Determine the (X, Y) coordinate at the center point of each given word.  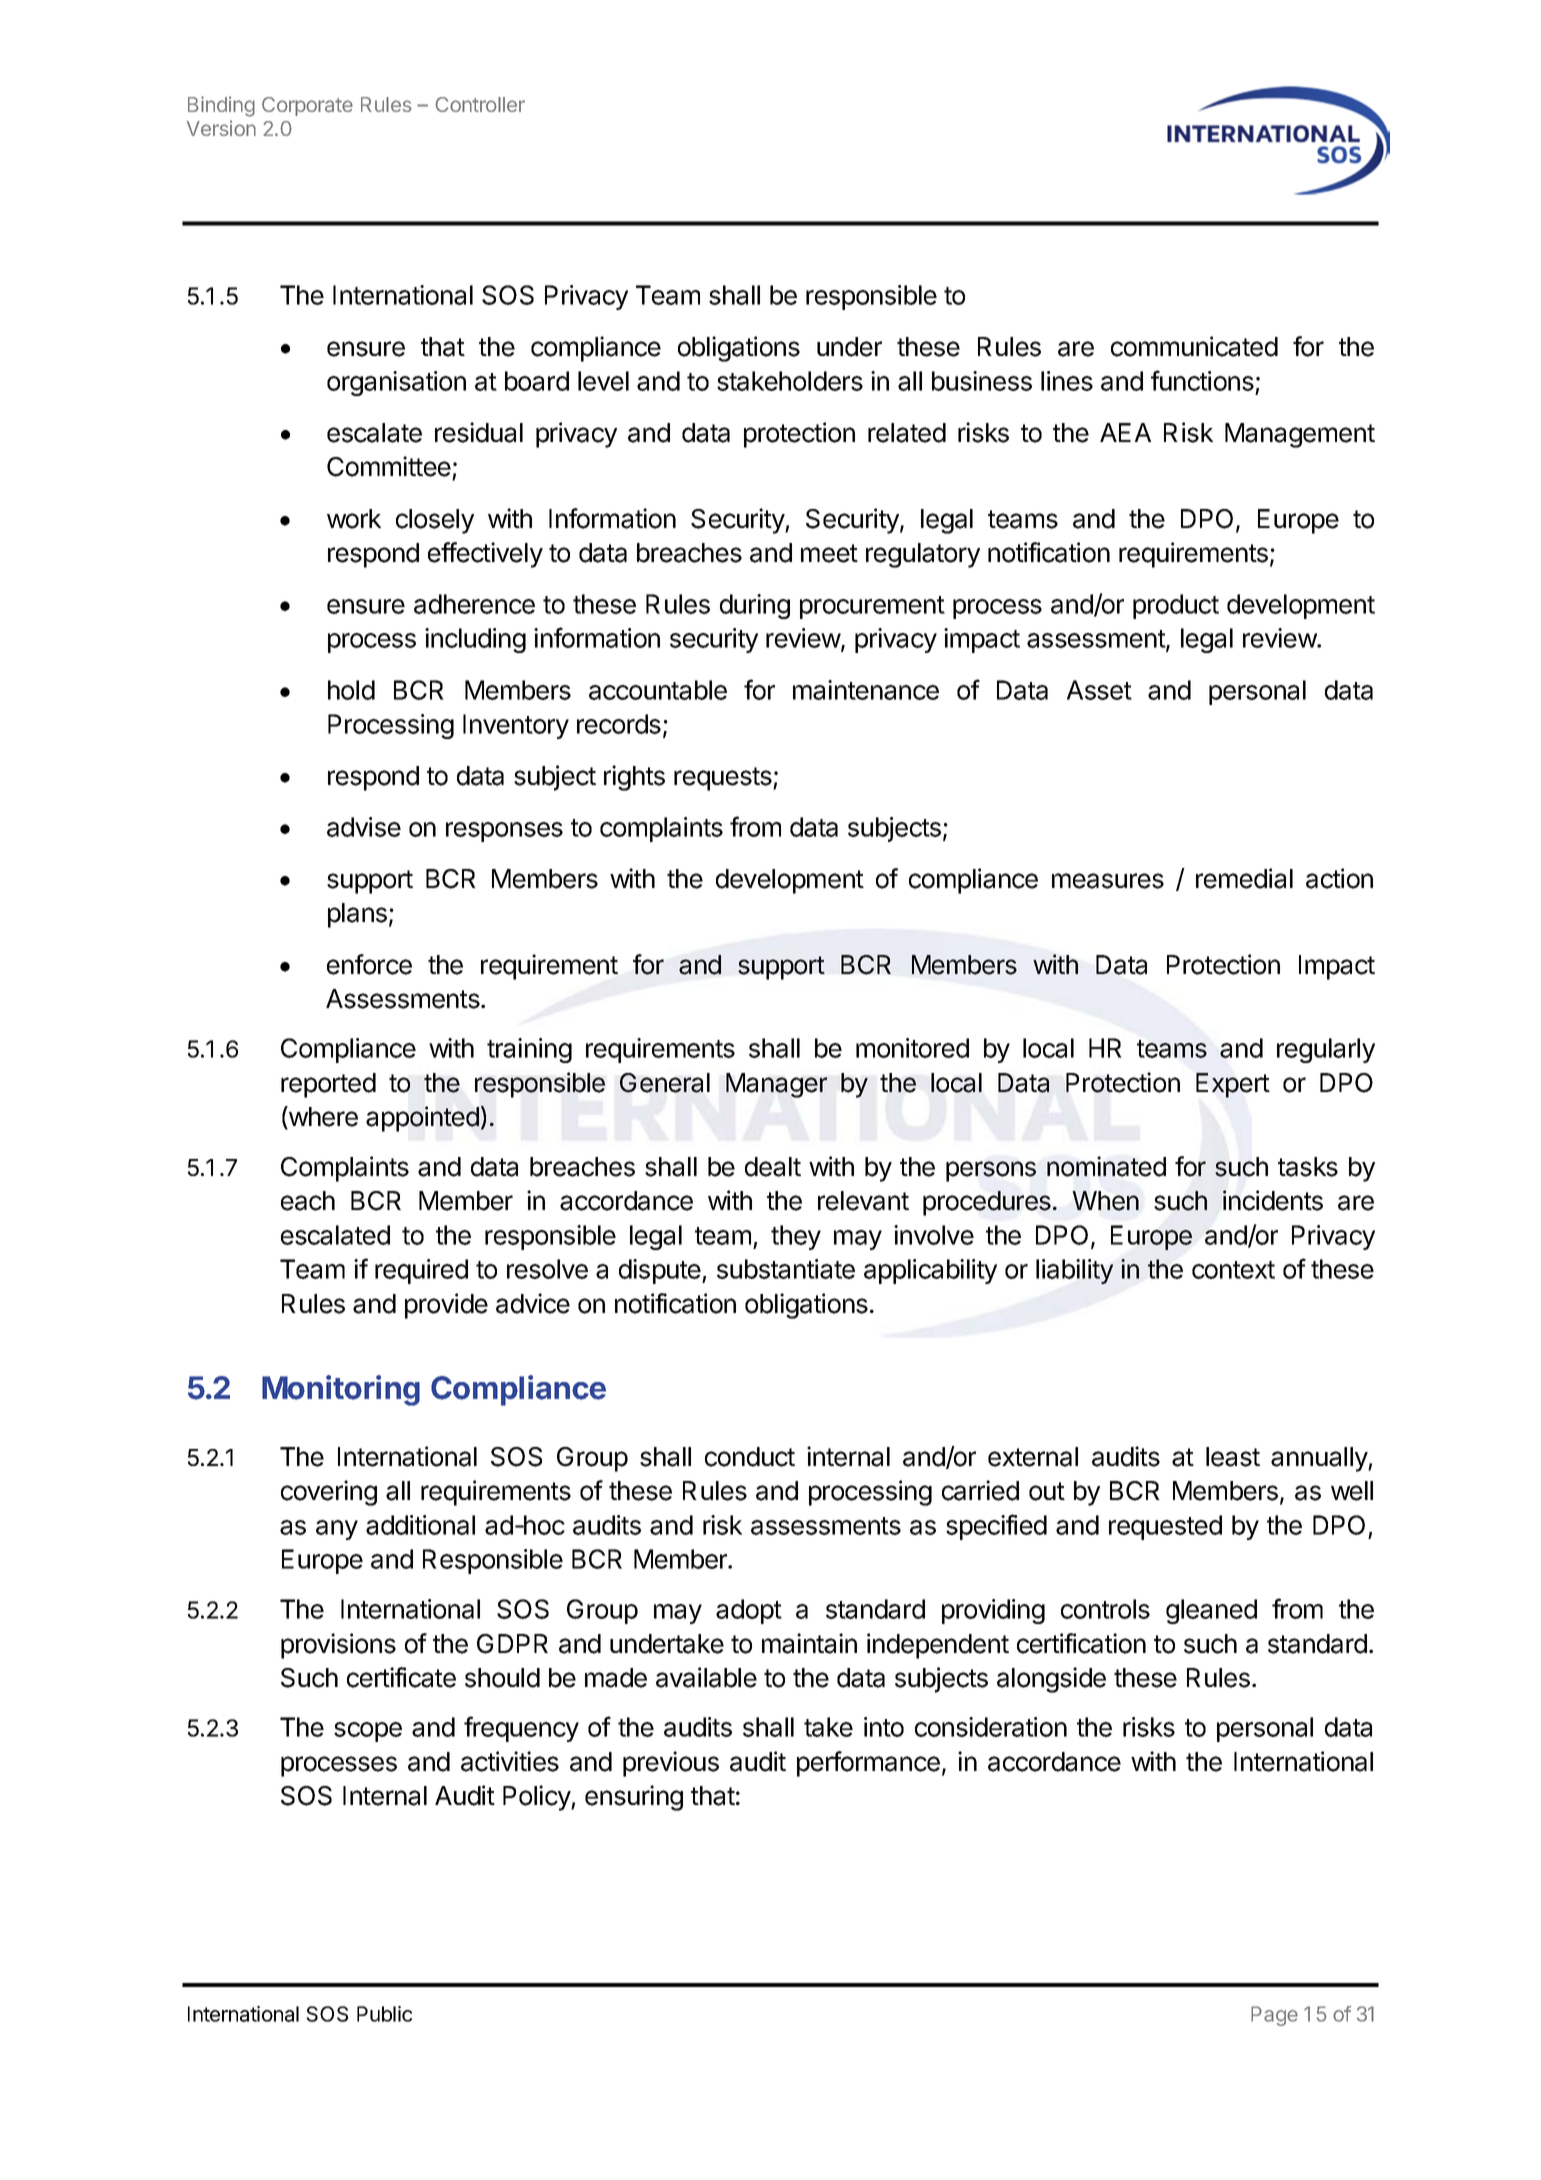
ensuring (634, 1798)
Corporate (307, 106)
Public (384, 2014)
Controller (480, 104)
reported (328, 1085)
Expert (1233, 1085)
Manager (776, 1085)
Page (1274, 2016)
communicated (1194, 346)
